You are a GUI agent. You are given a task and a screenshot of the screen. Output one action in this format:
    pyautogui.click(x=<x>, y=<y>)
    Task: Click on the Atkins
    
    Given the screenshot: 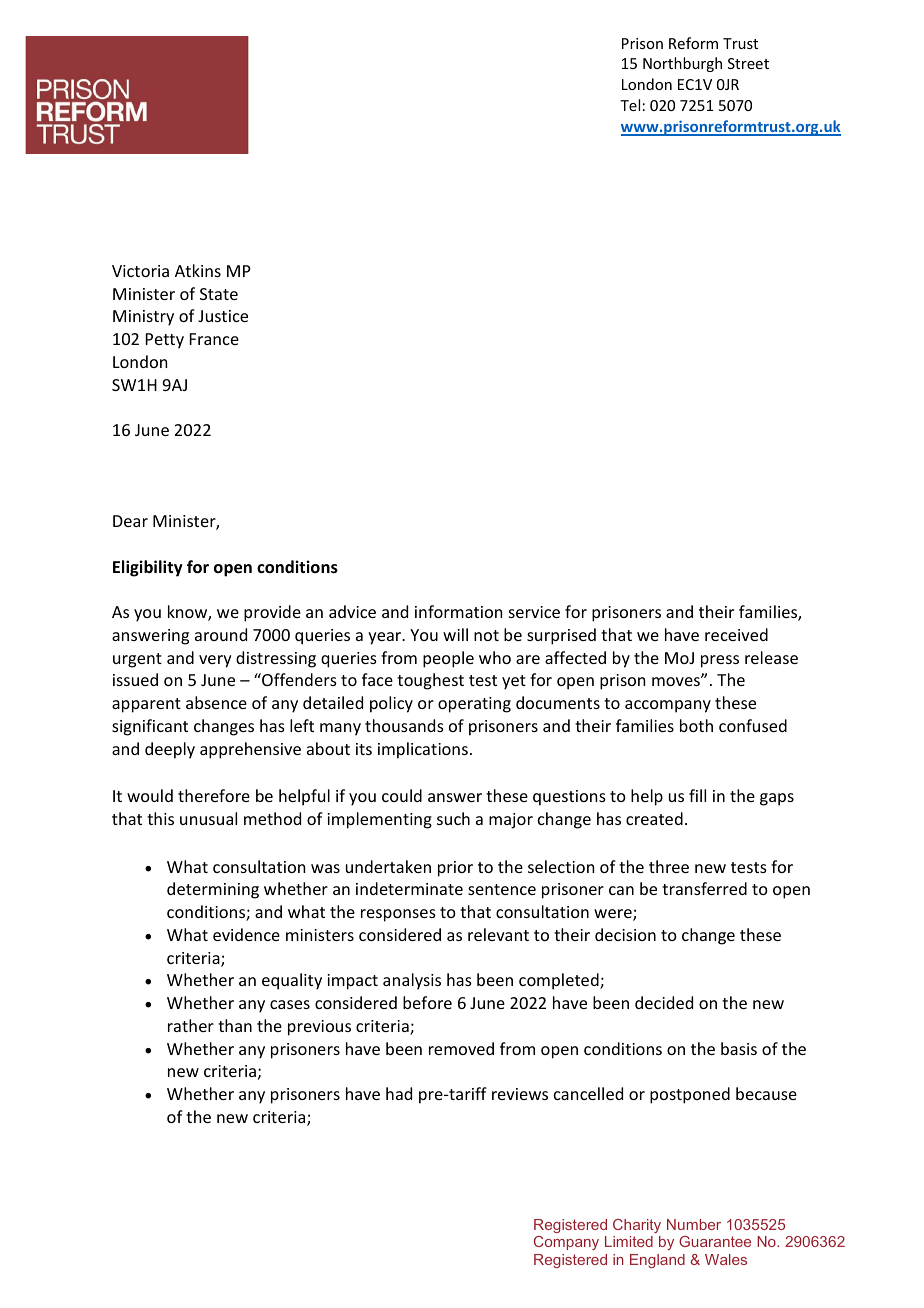 What is the action you would take?
    pyautogui.click(x=198, y=270)
